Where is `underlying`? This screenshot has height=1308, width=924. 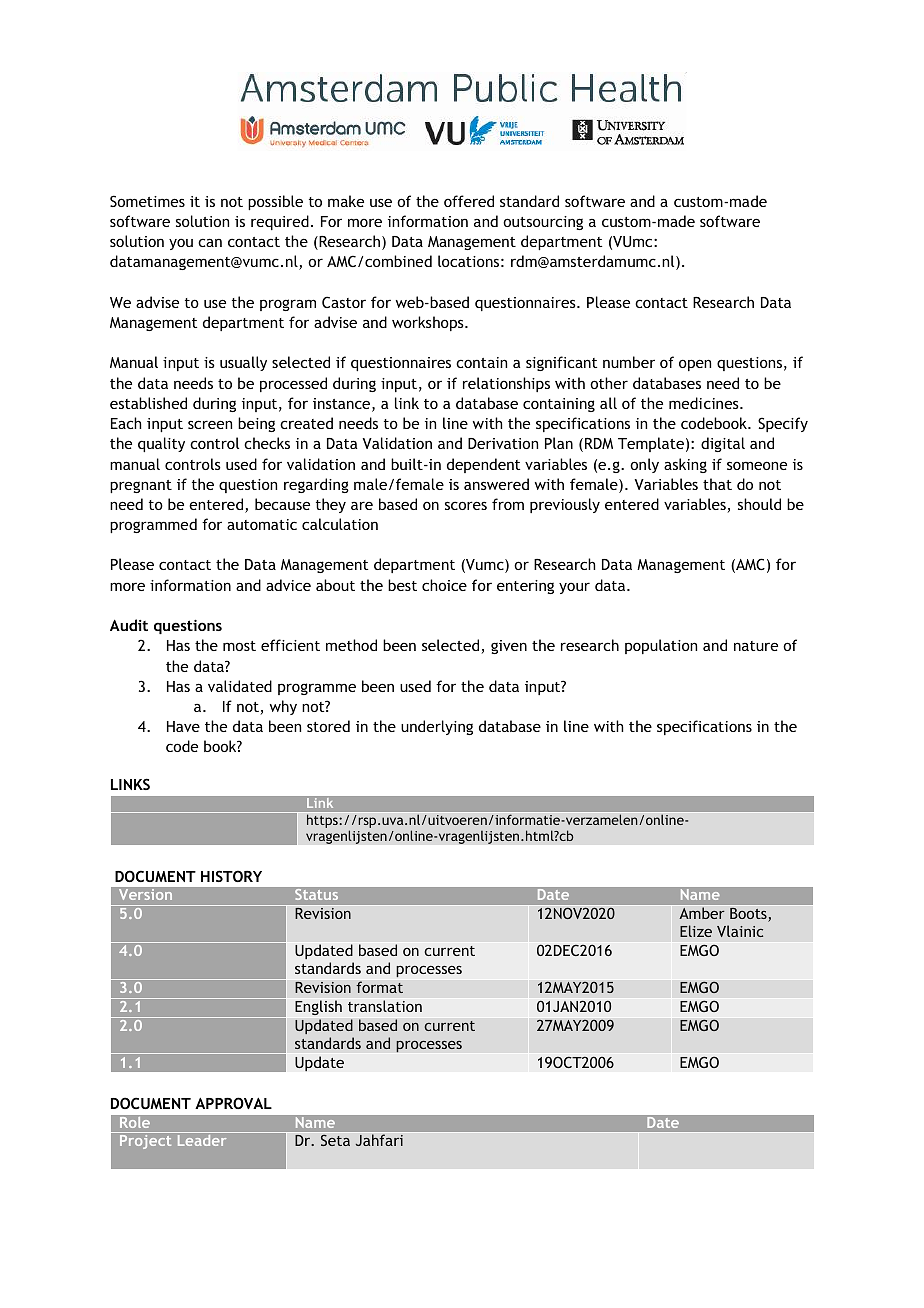
underlying is located at coordinates (437, 727).
